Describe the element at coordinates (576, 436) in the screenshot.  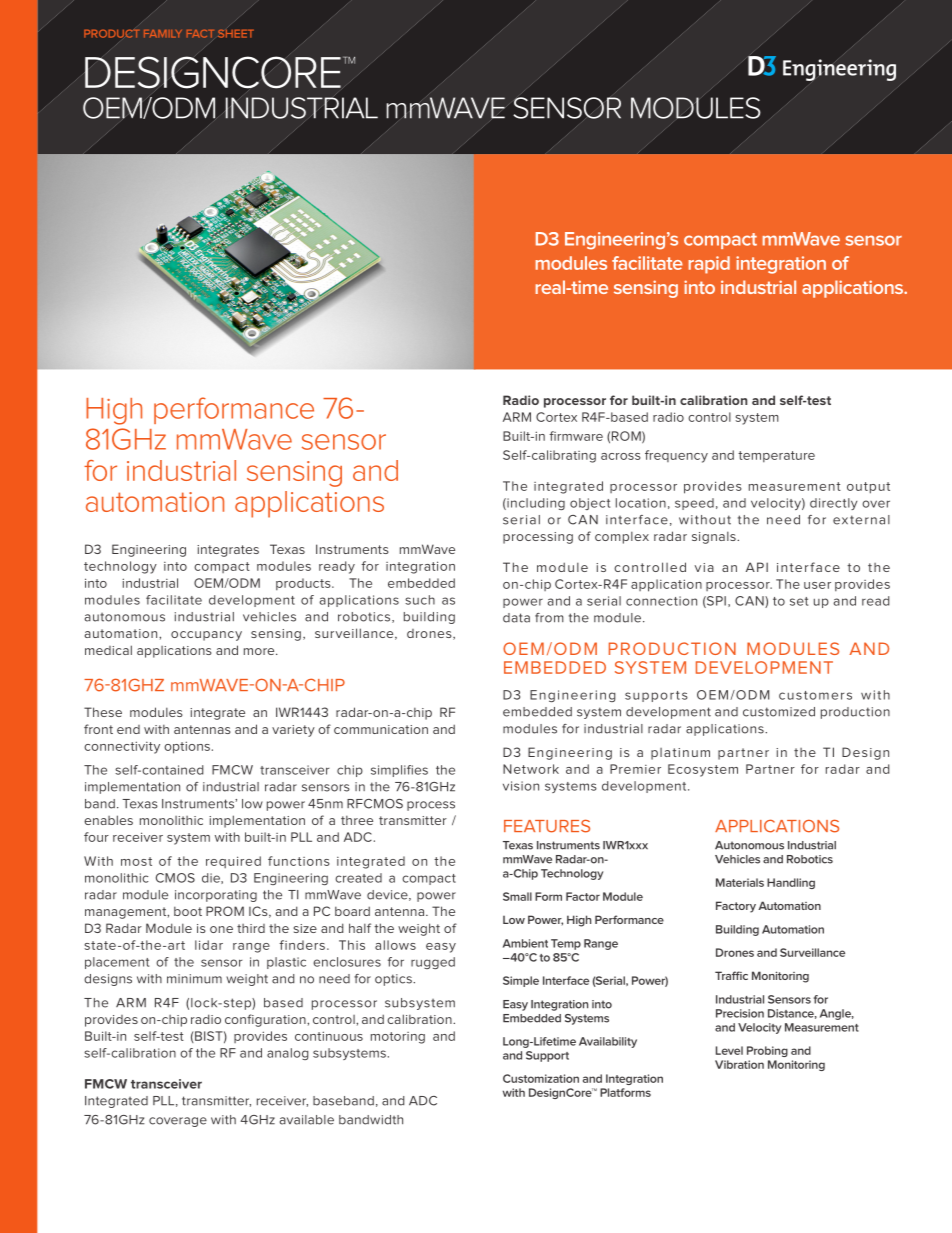
I see `firmware` at that location.
